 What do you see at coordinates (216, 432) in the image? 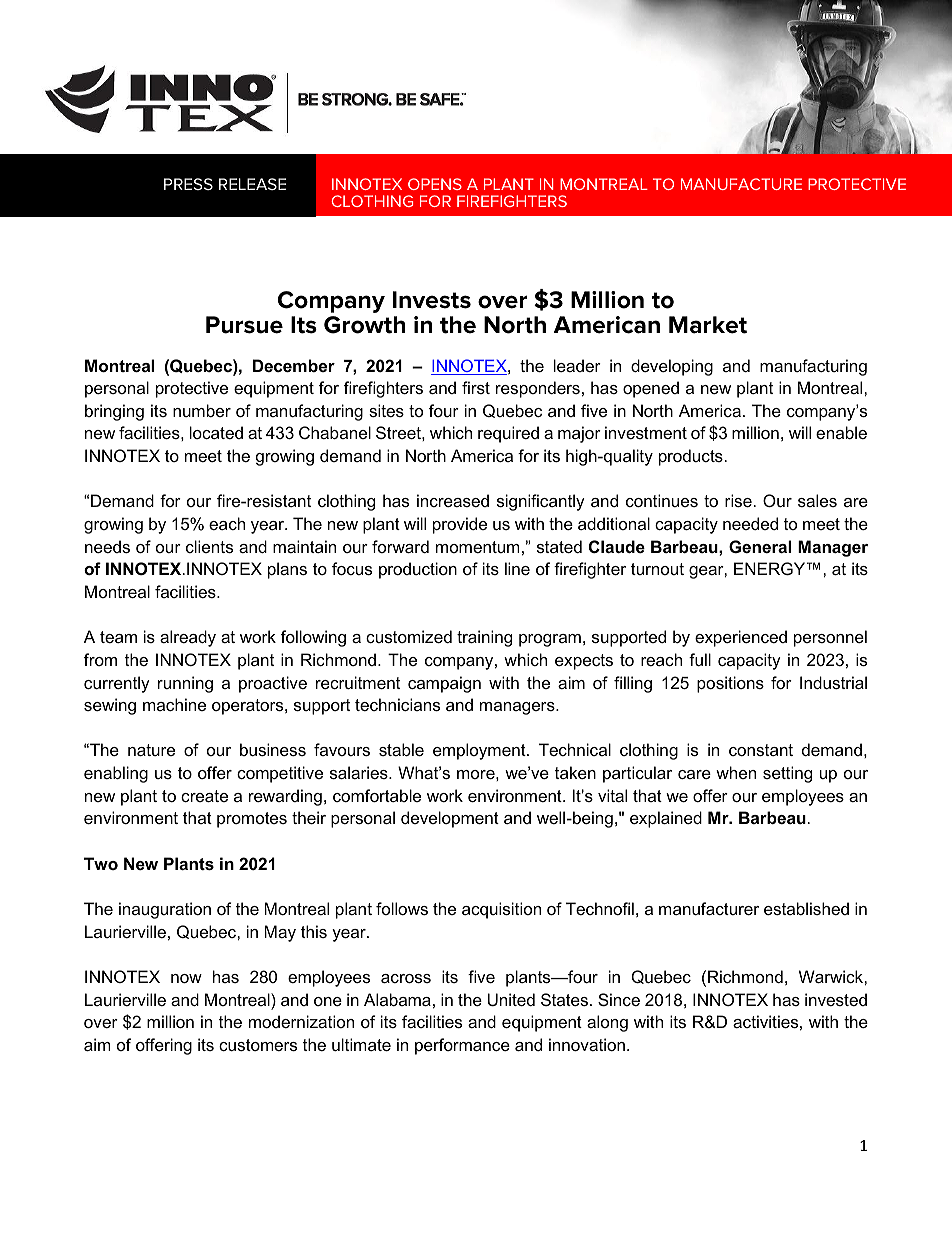
I see `located` at bounding box center [216, 432].
